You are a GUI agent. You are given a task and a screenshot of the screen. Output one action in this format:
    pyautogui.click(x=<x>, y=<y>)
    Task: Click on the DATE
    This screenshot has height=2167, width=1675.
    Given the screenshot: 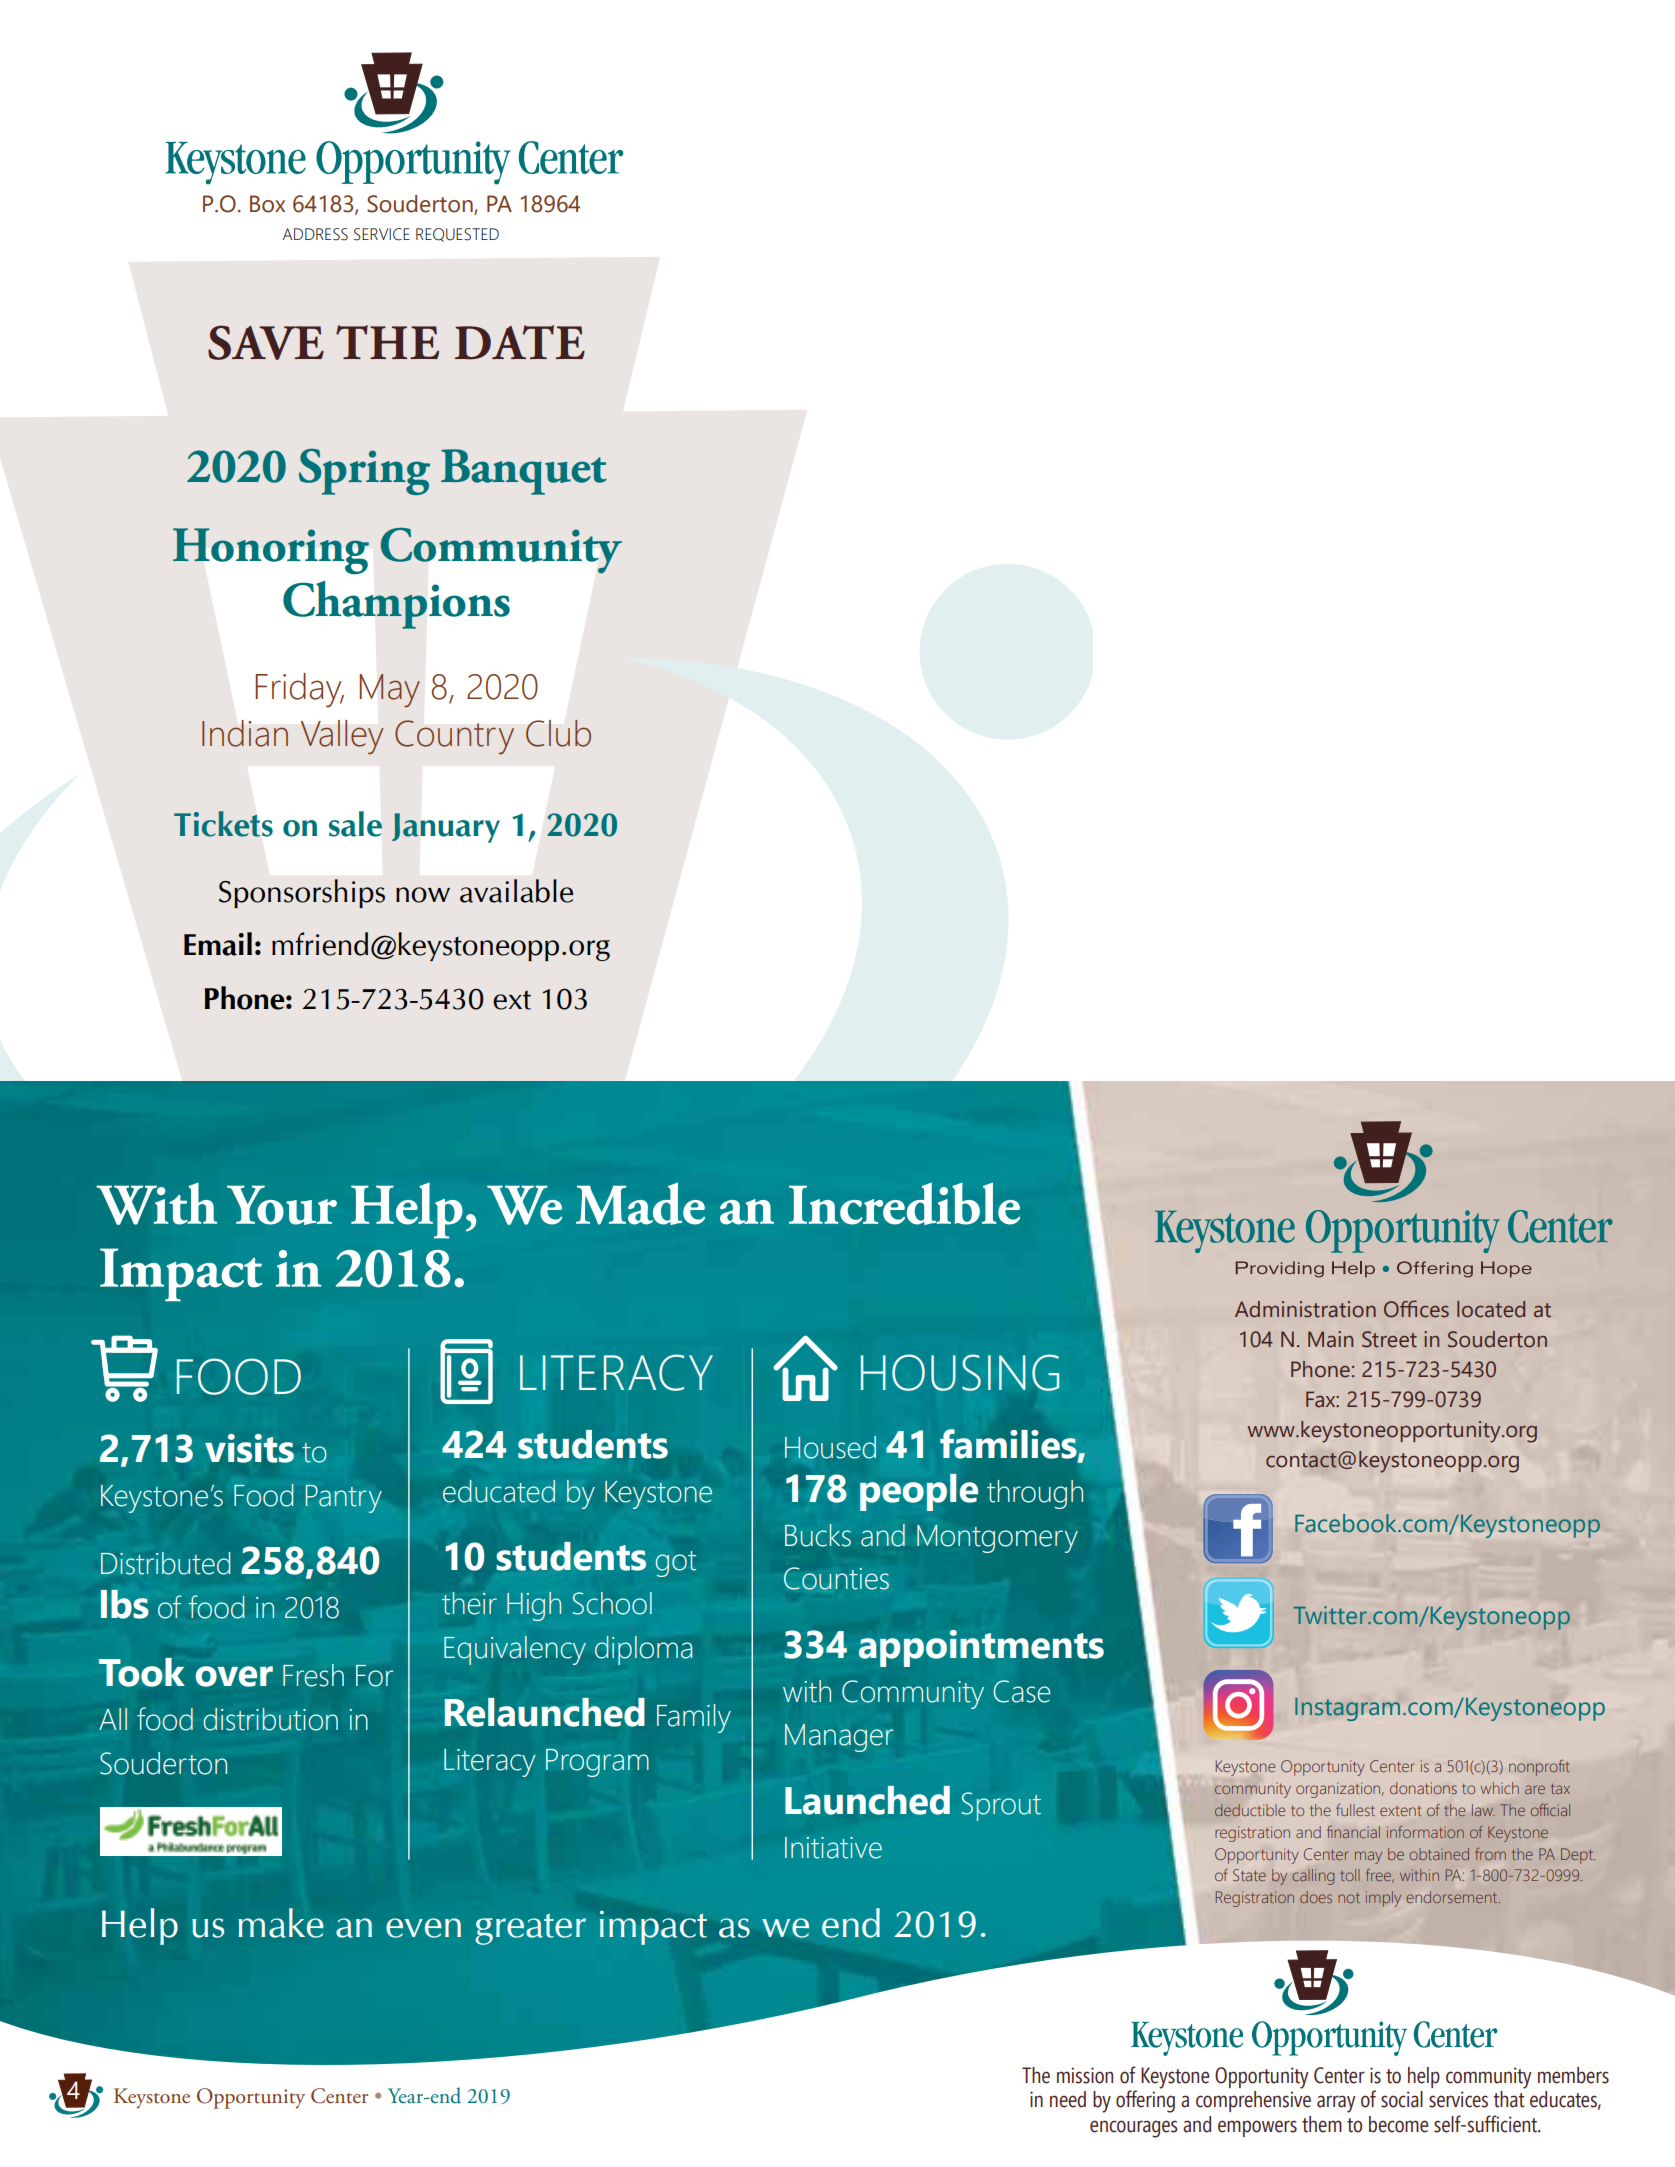 What is the action you would take?
    pyautogui.click(x=520, y=342)
